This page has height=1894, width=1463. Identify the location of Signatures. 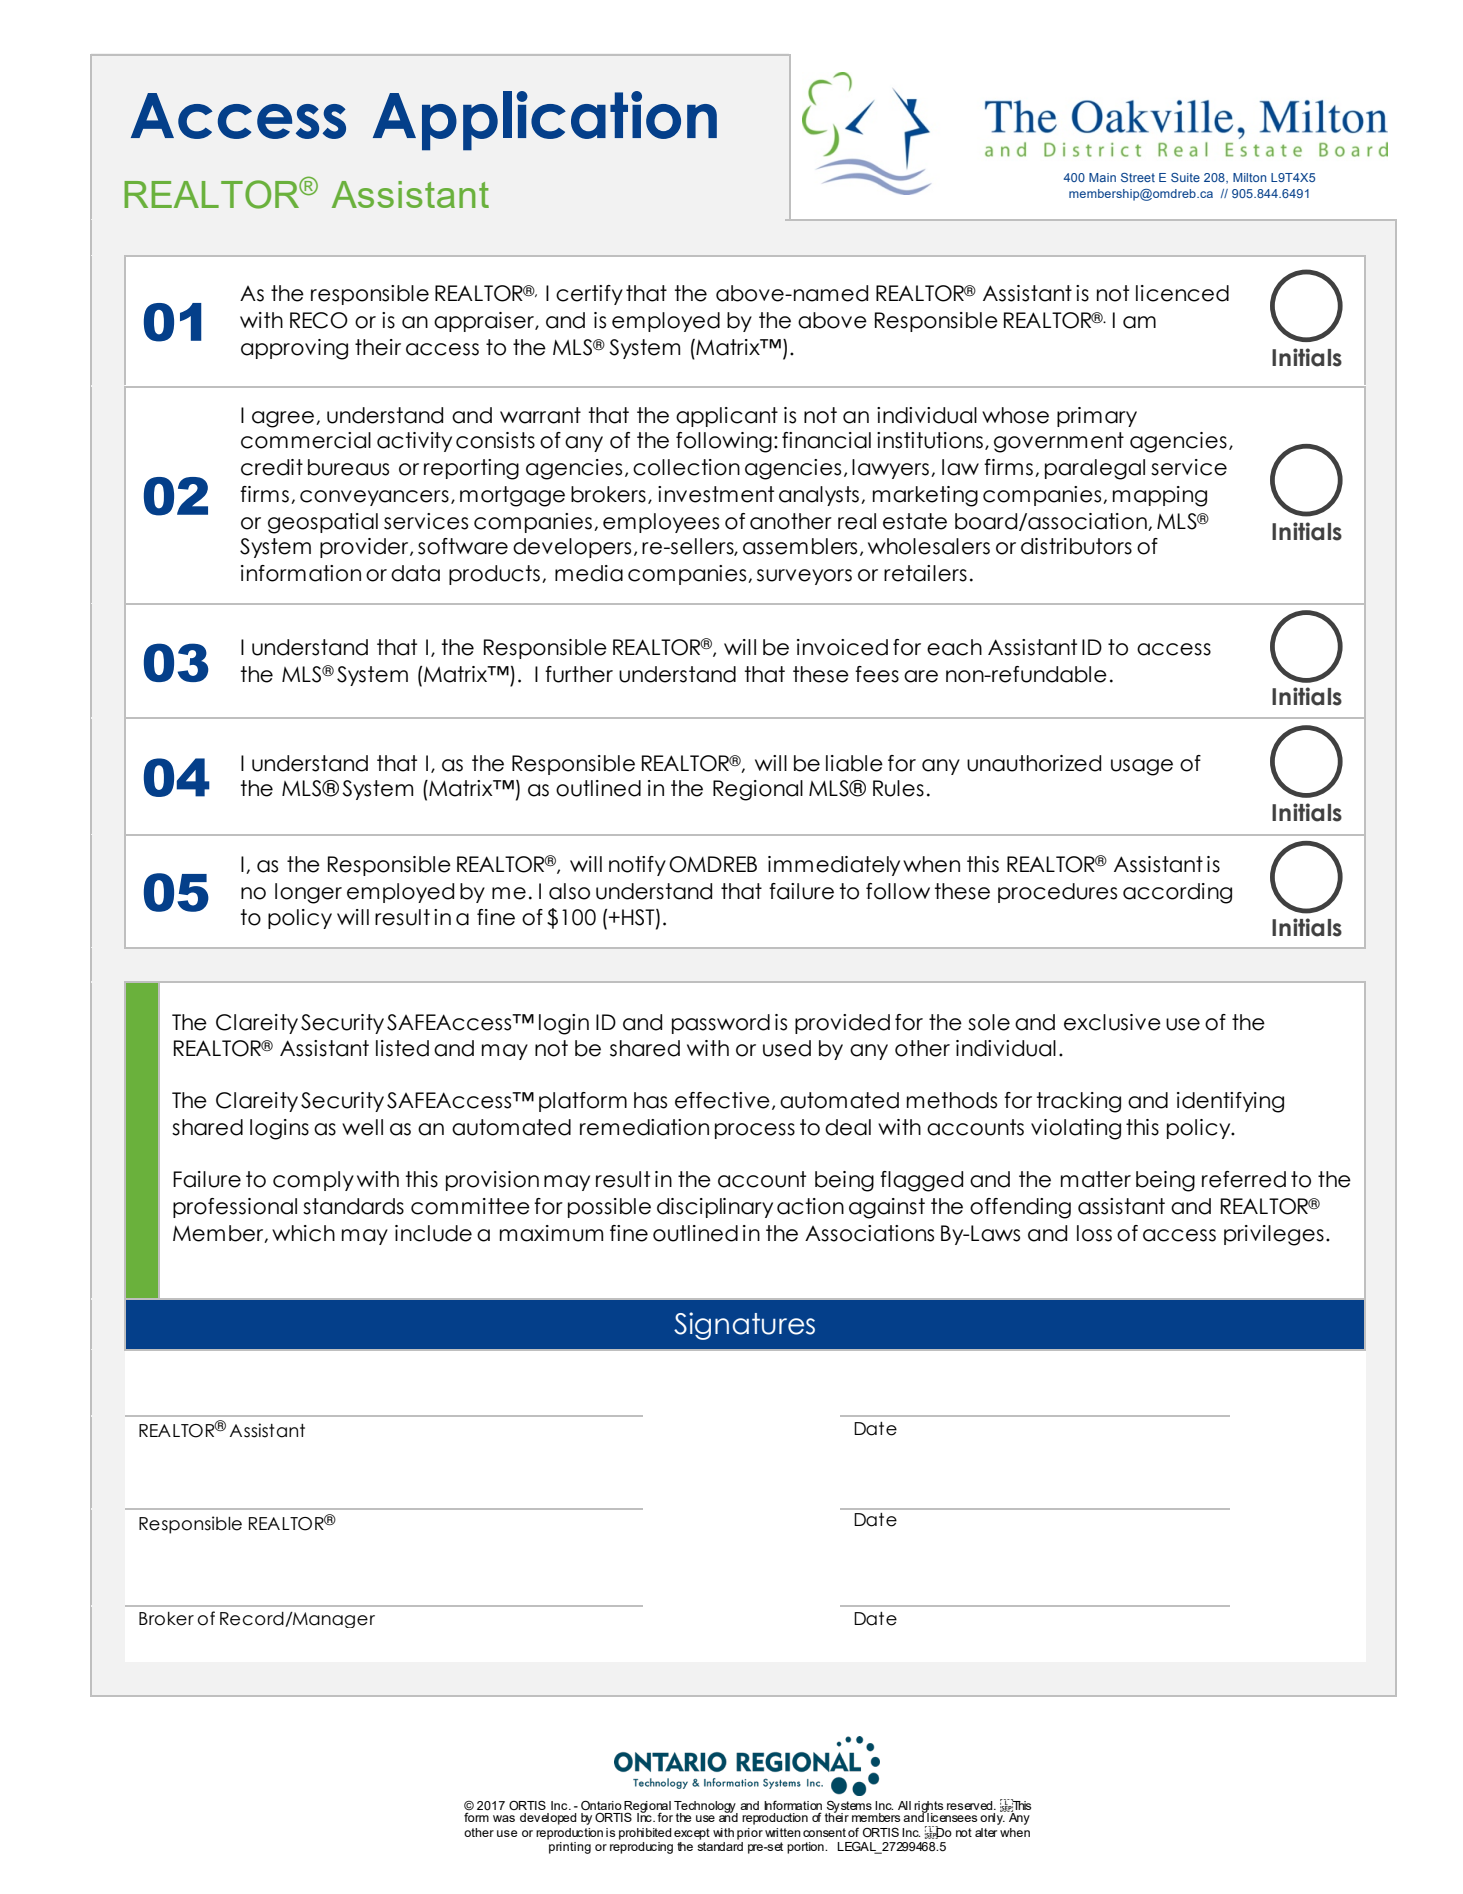
(744, 1326).
